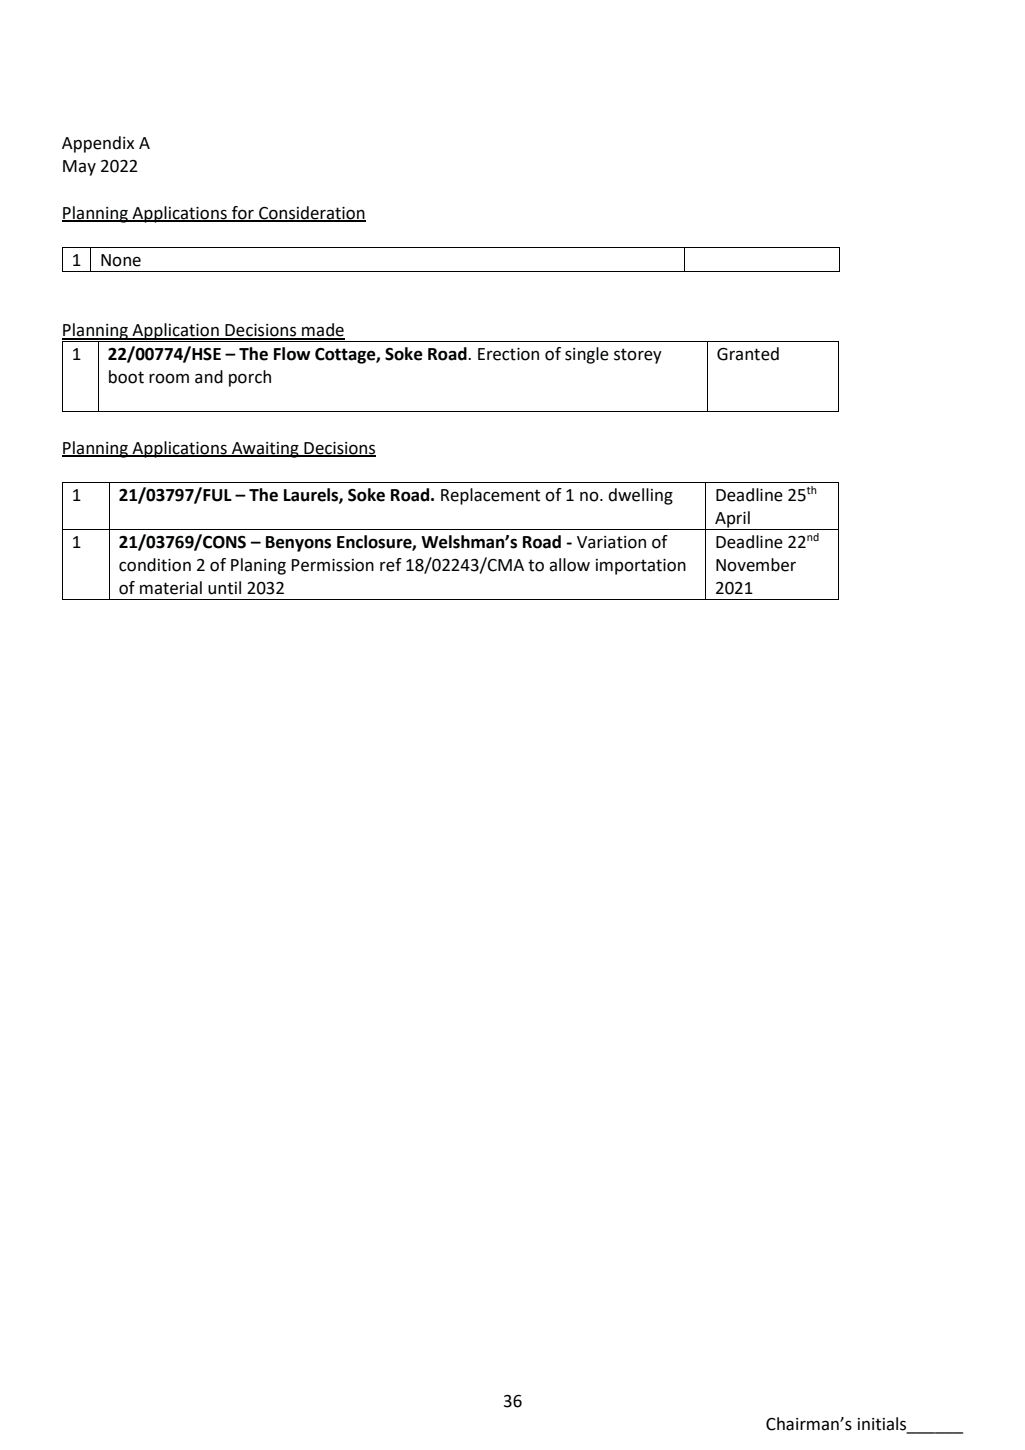 The height and width of the image is (1450, 1025). I want to click on dwelling, so click(640, 496).
